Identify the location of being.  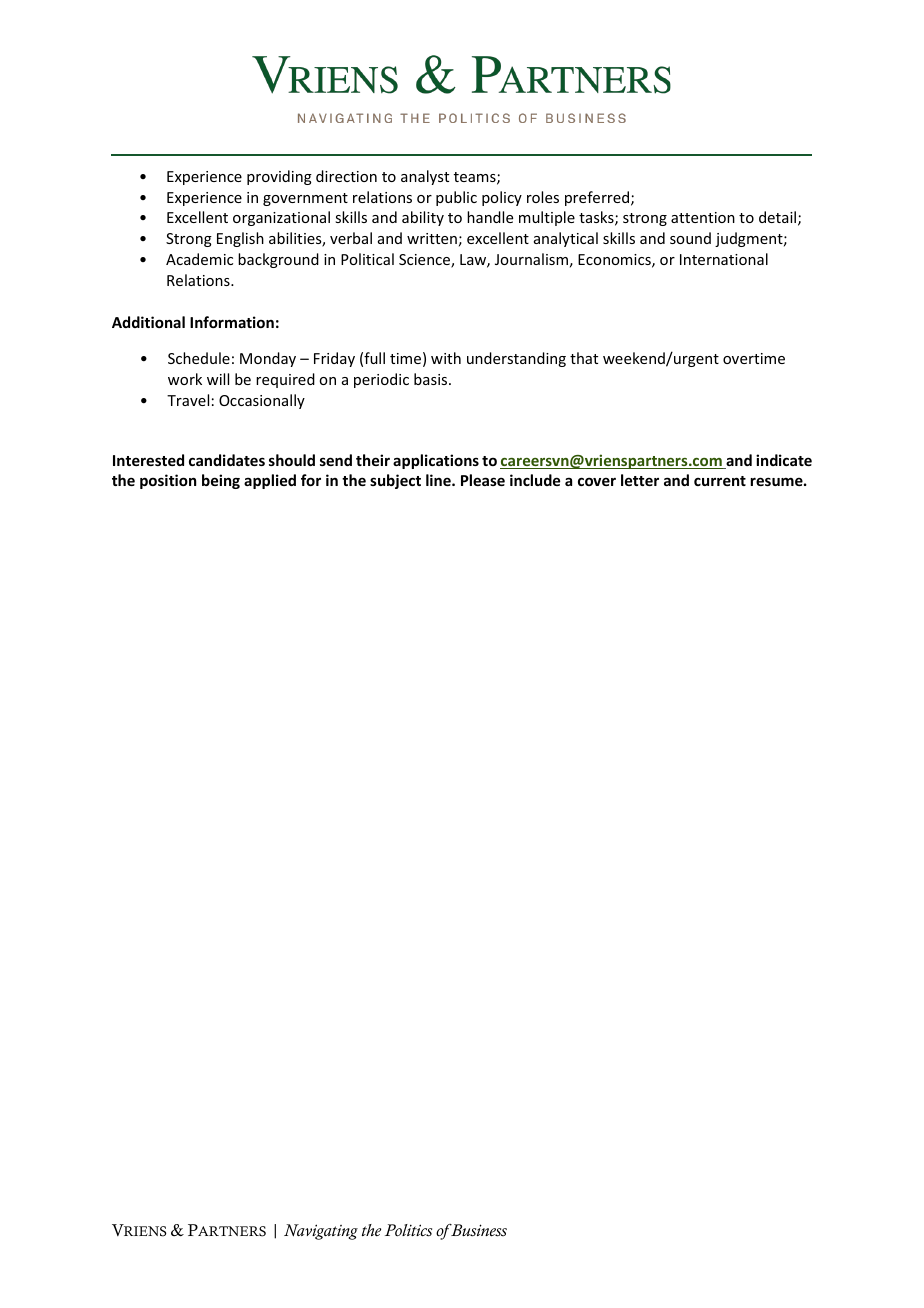
(221, 481).
